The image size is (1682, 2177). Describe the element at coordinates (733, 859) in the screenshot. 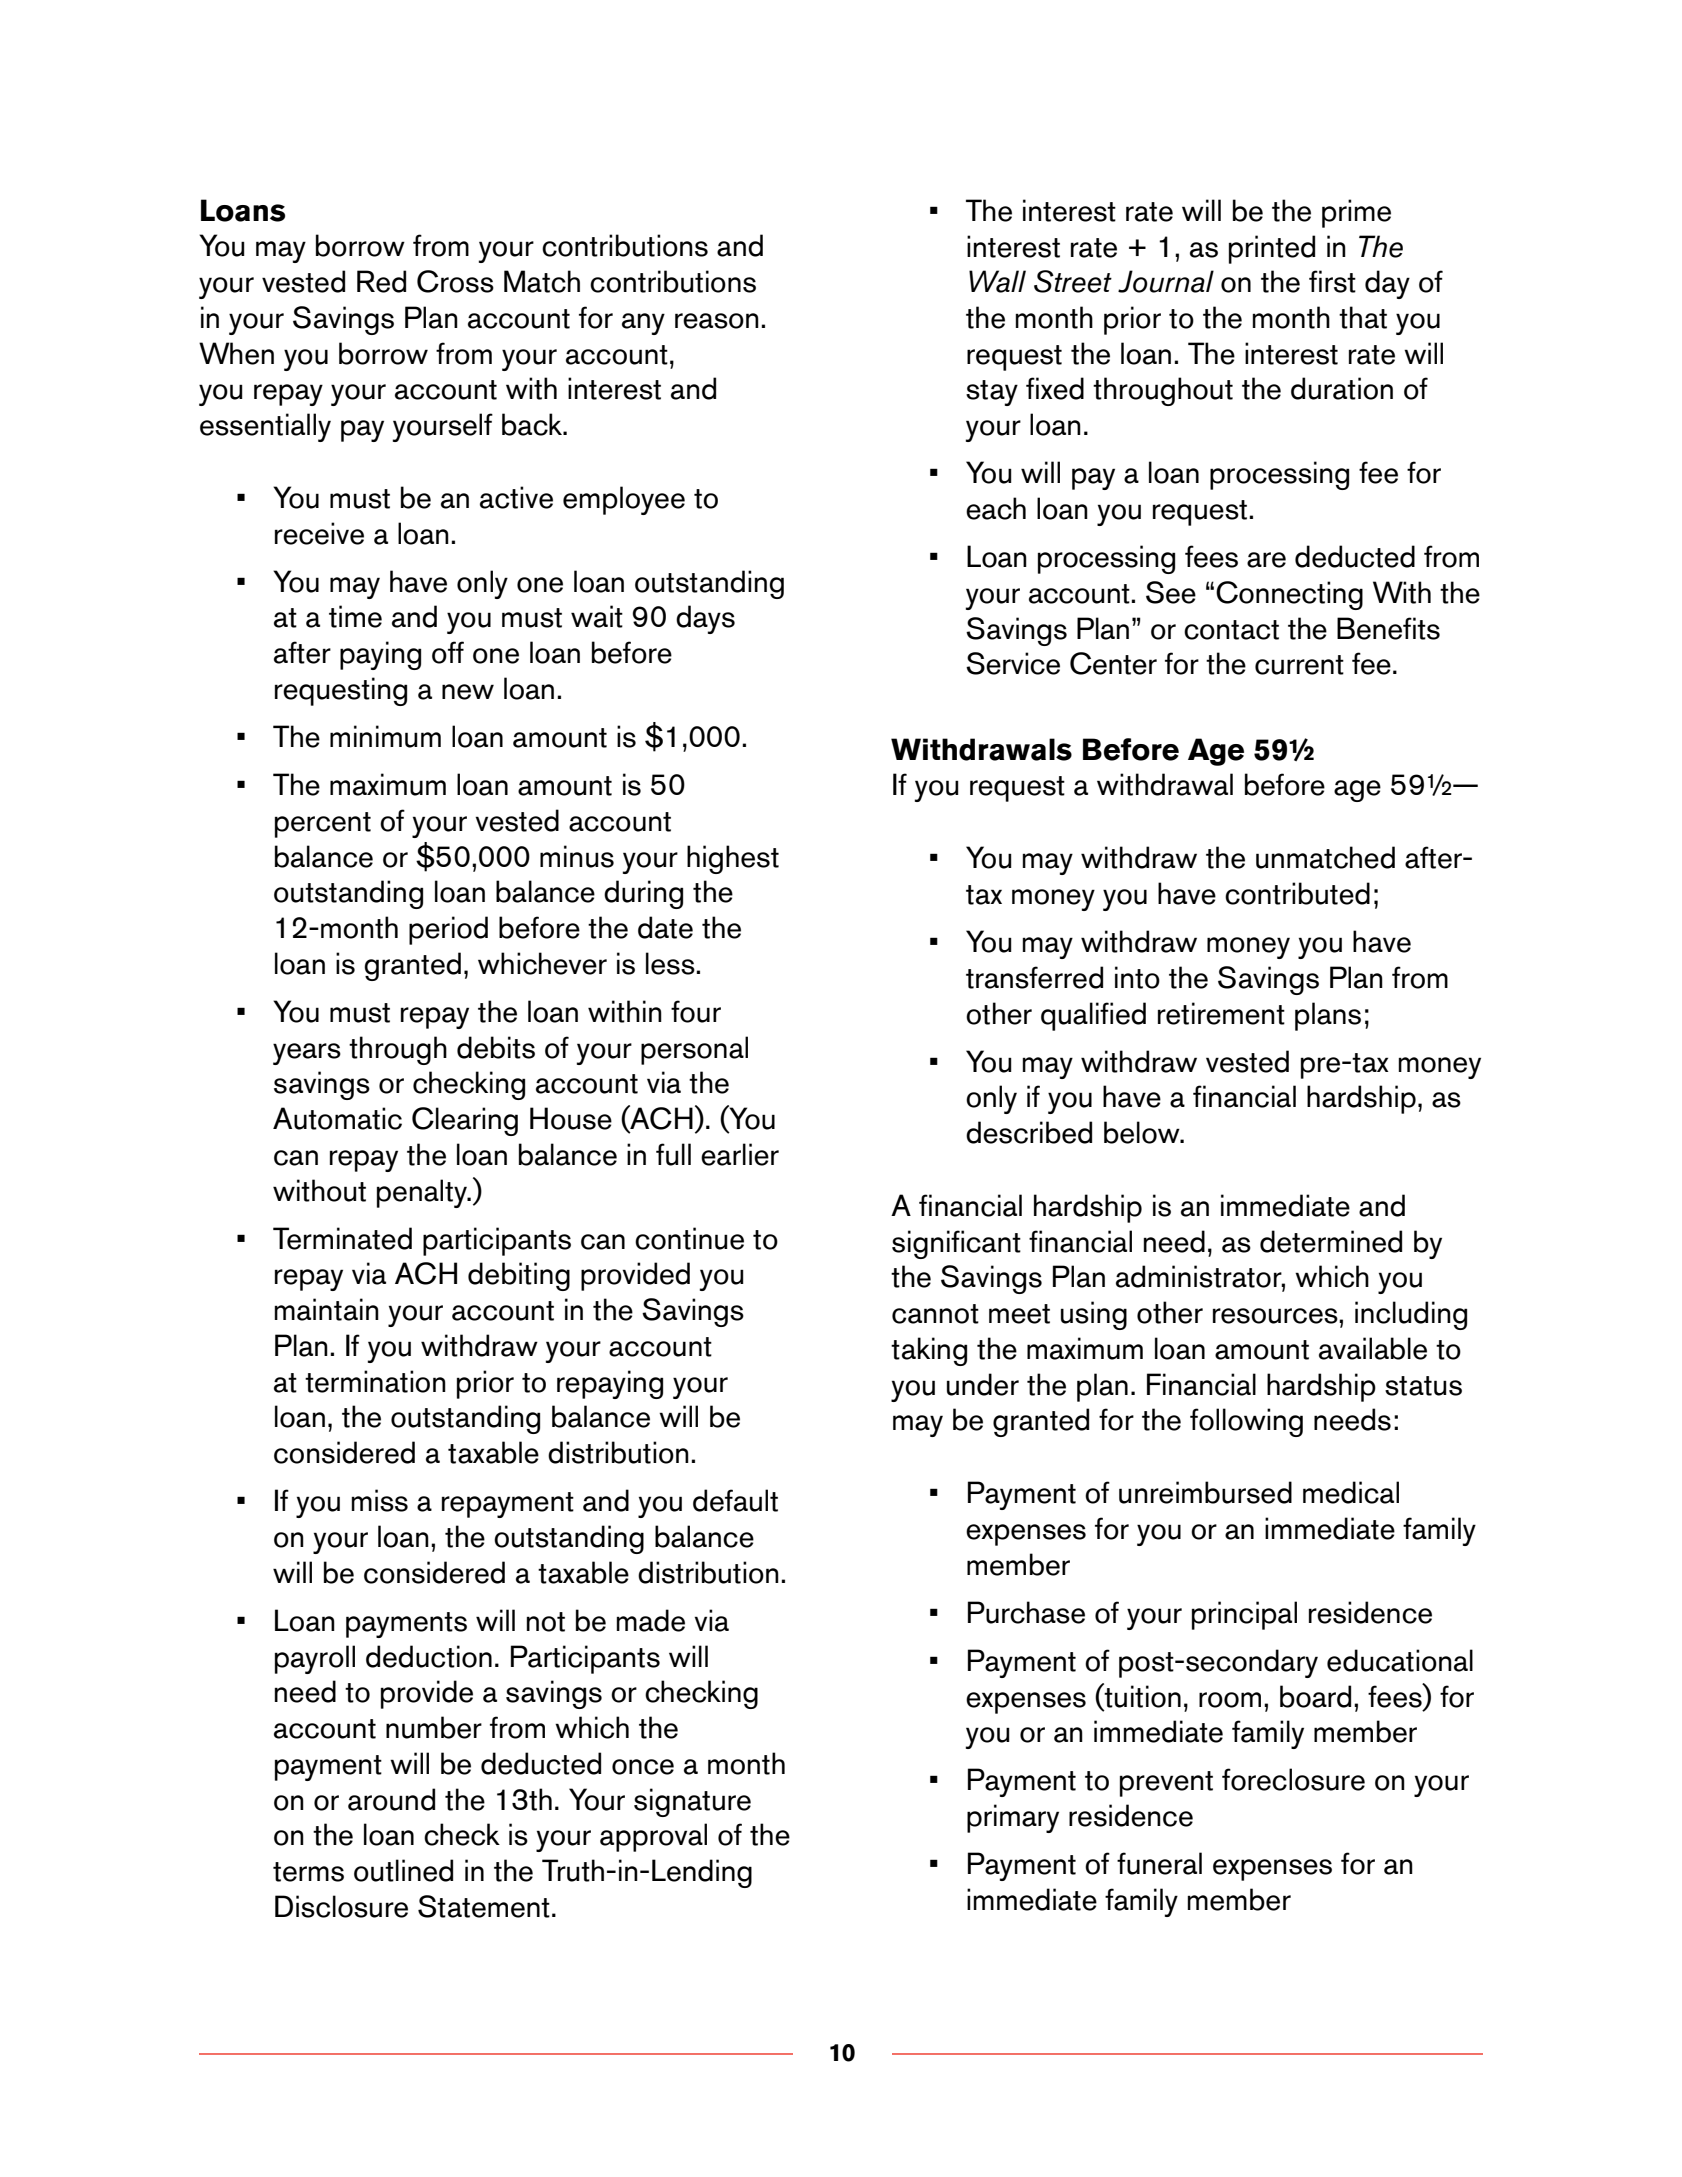

I see `highest` at that location.
